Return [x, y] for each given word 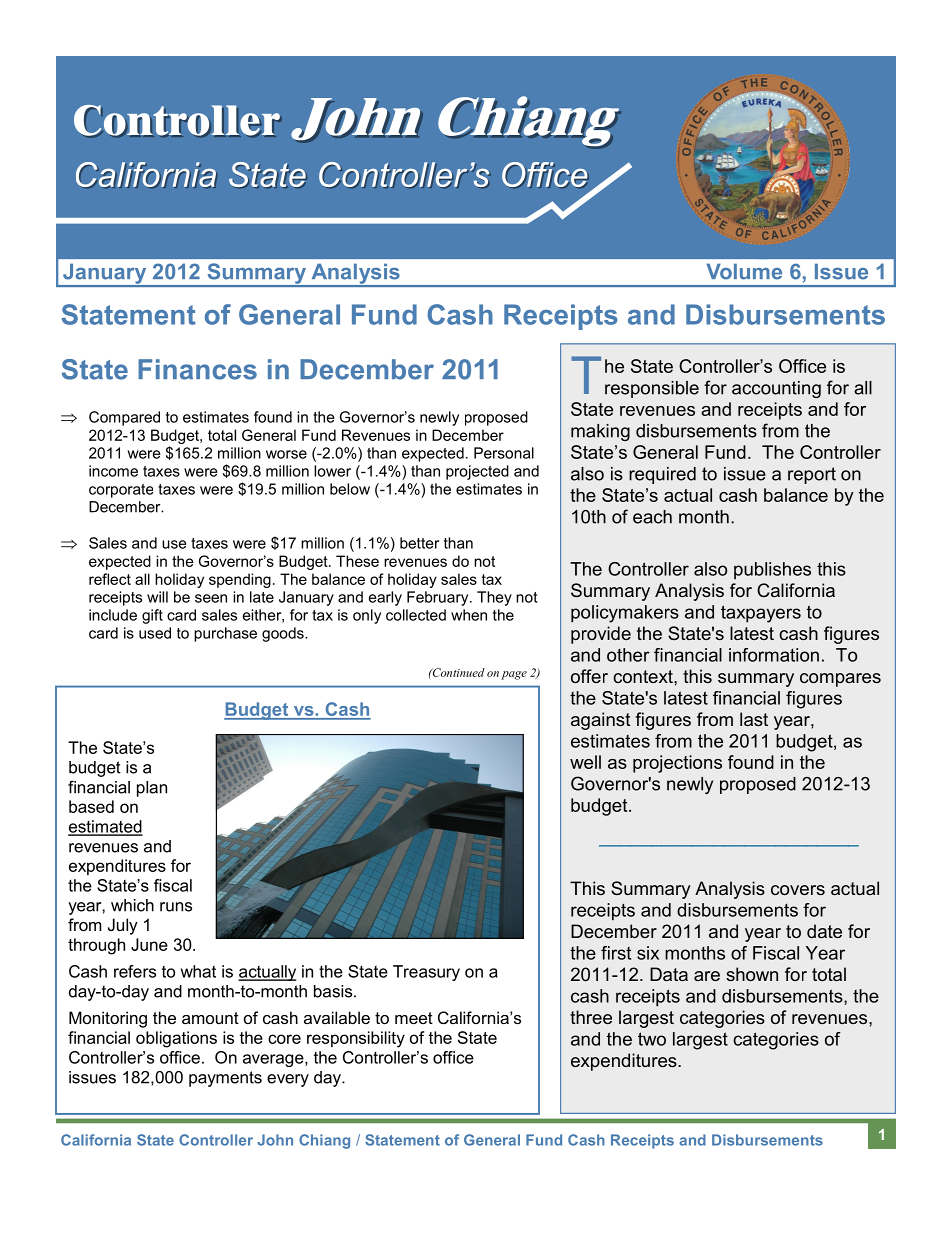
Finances [197, 369]
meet [414, 1018]
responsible [652, 389]
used [155, 633]
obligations [176, 1039]
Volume [744, 271]
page [514, 675]
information [774, 655]
